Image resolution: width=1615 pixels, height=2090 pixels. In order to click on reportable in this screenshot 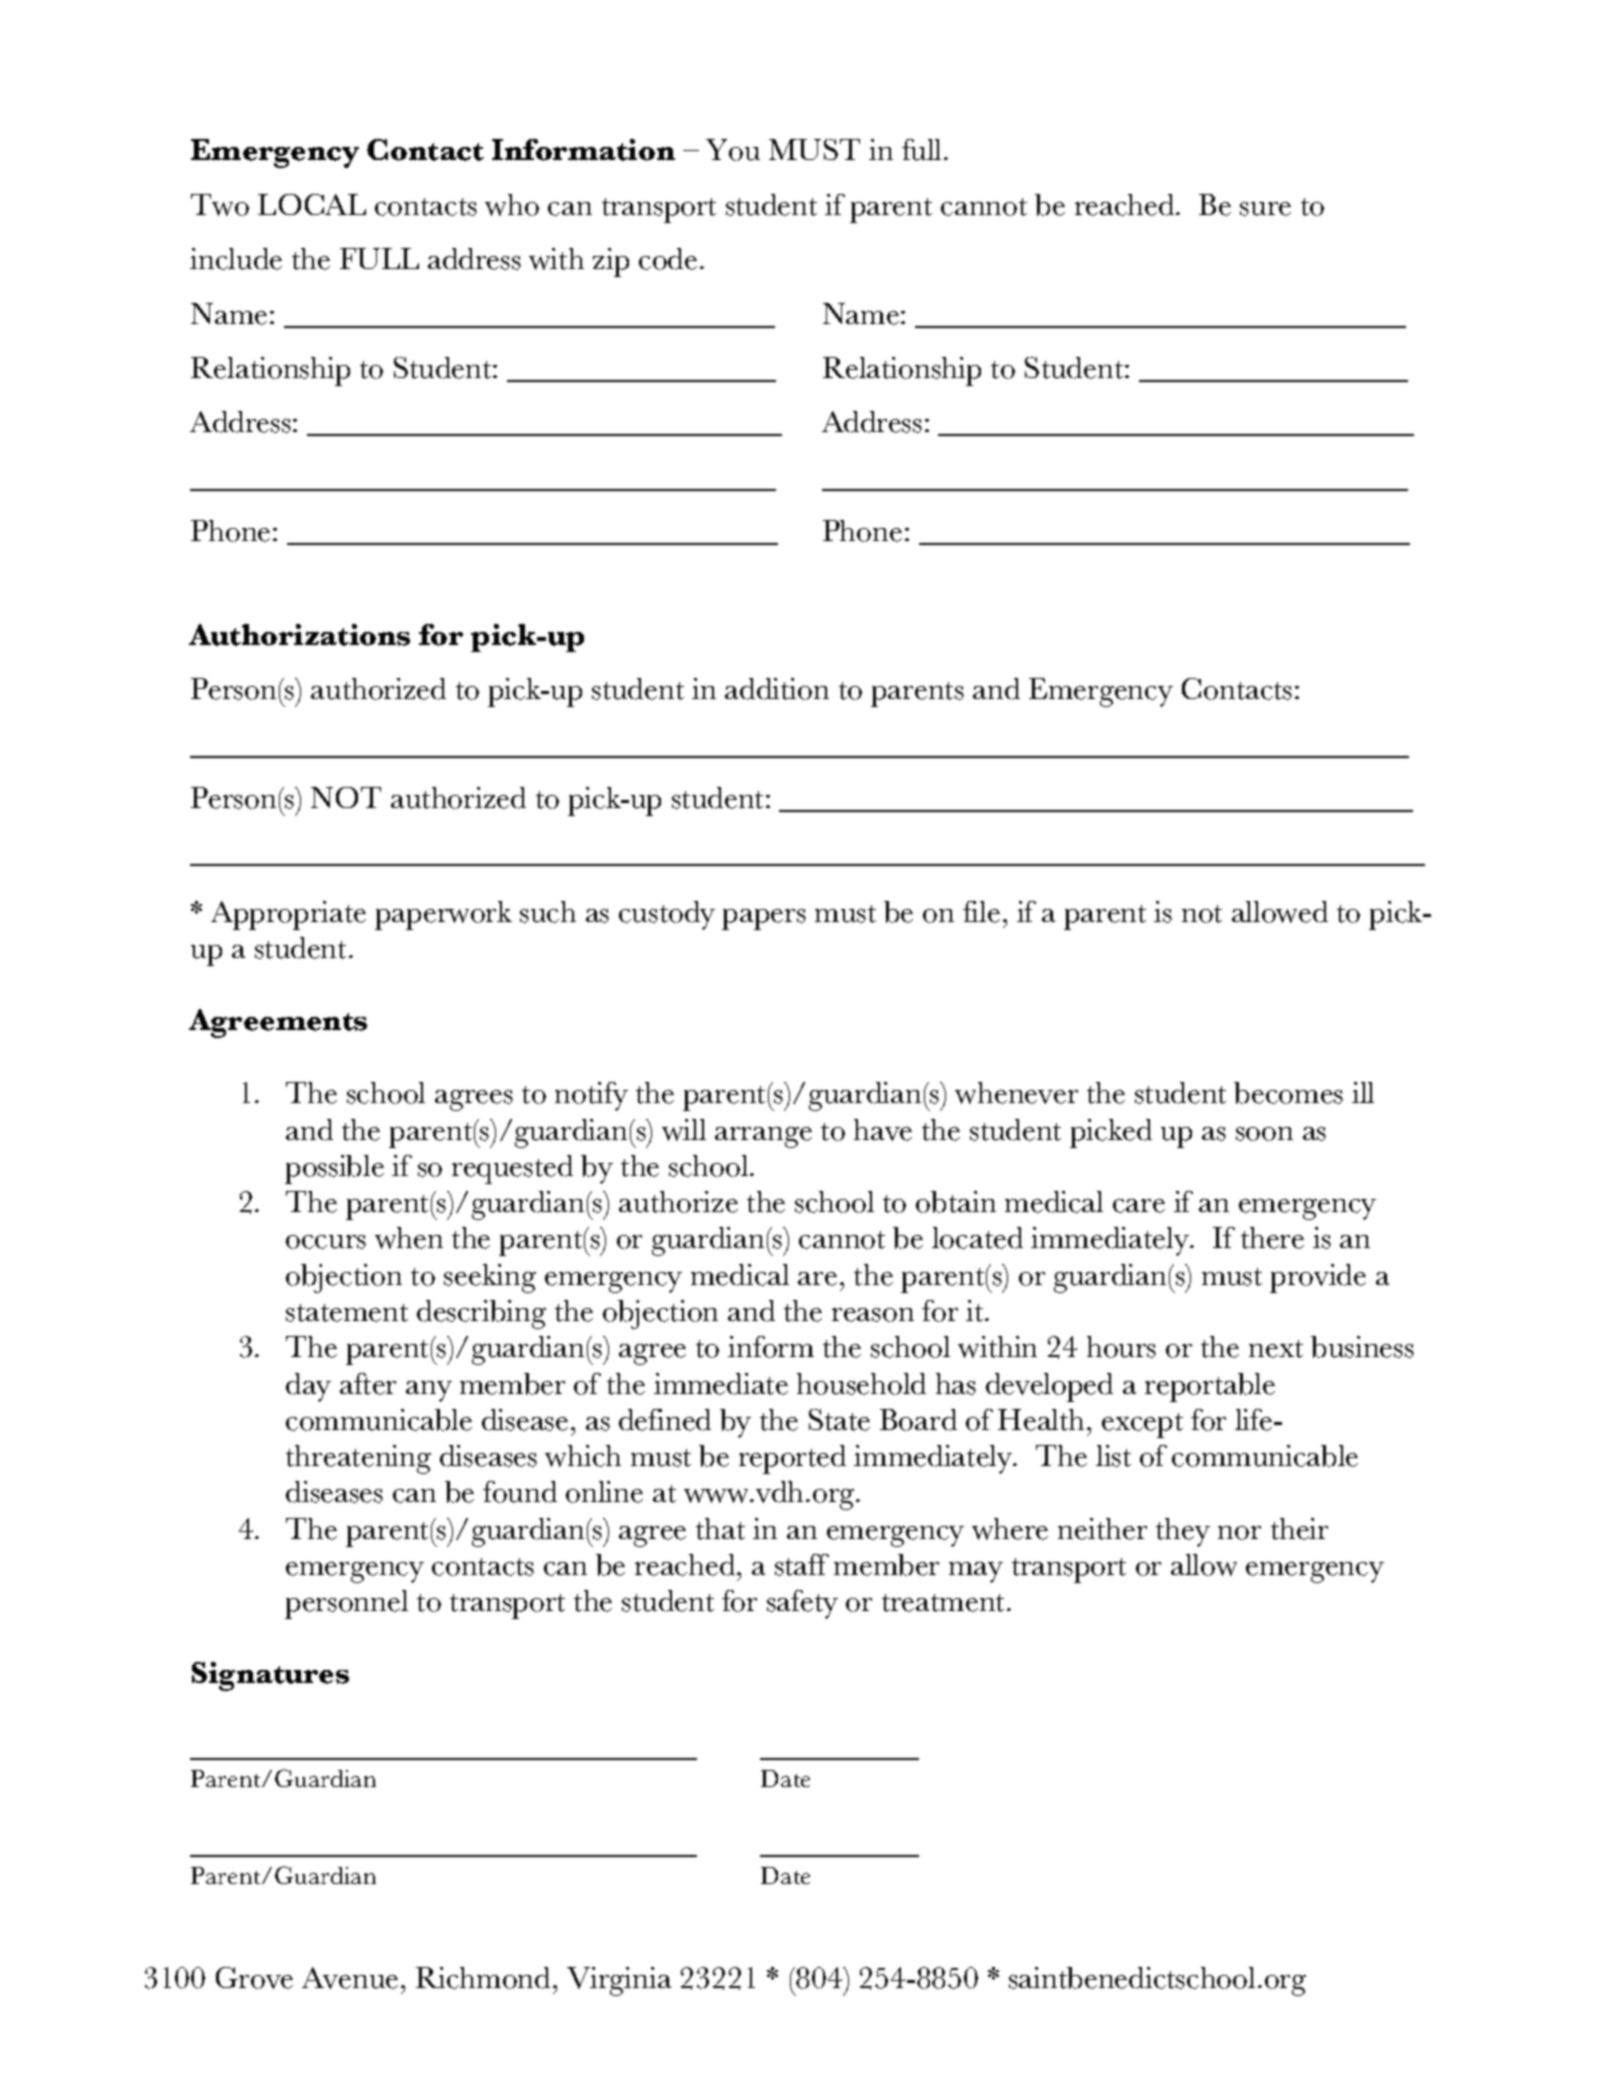, I will do `click(1210, 1387)`.
